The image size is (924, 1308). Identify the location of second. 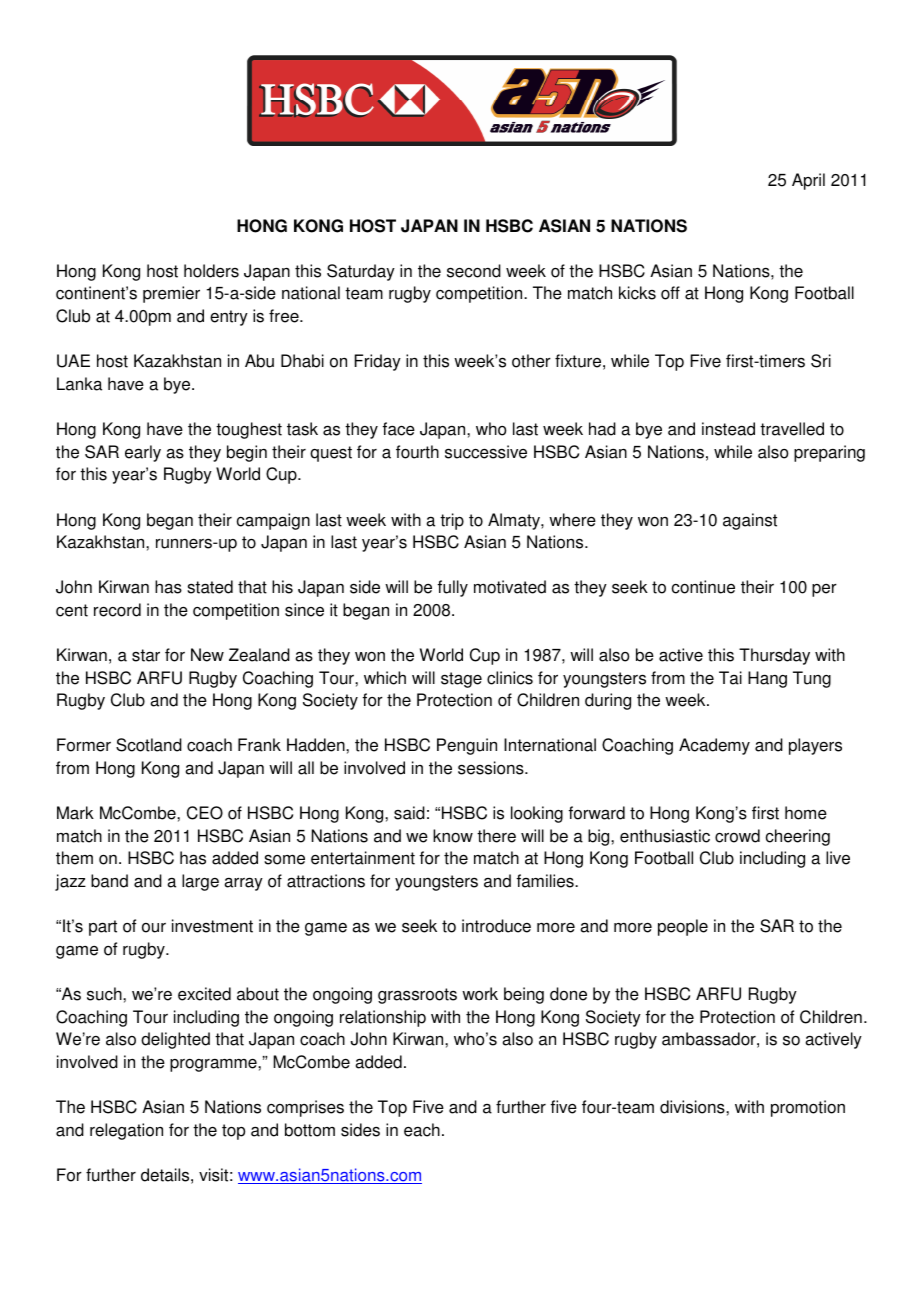
(474, 271).
